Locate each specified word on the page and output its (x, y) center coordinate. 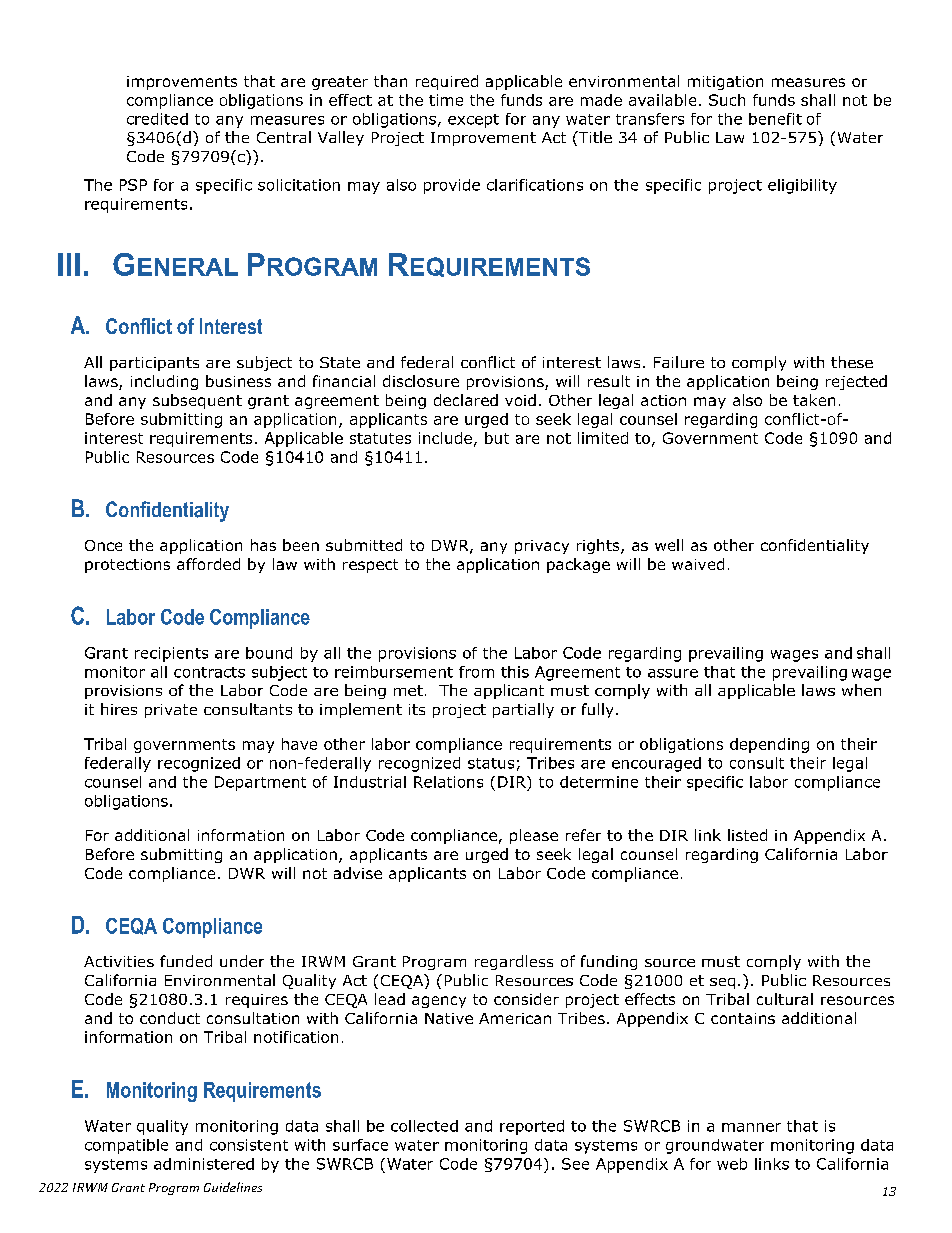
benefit (775, 119)
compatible (126, 1146)
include (445, 438)
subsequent (197, 401)
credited (157, 119)
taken (814, 400)
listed (747, 835)
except (473, 121)
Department (260, 783)
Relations (448, 782)
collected (424, 1126)
